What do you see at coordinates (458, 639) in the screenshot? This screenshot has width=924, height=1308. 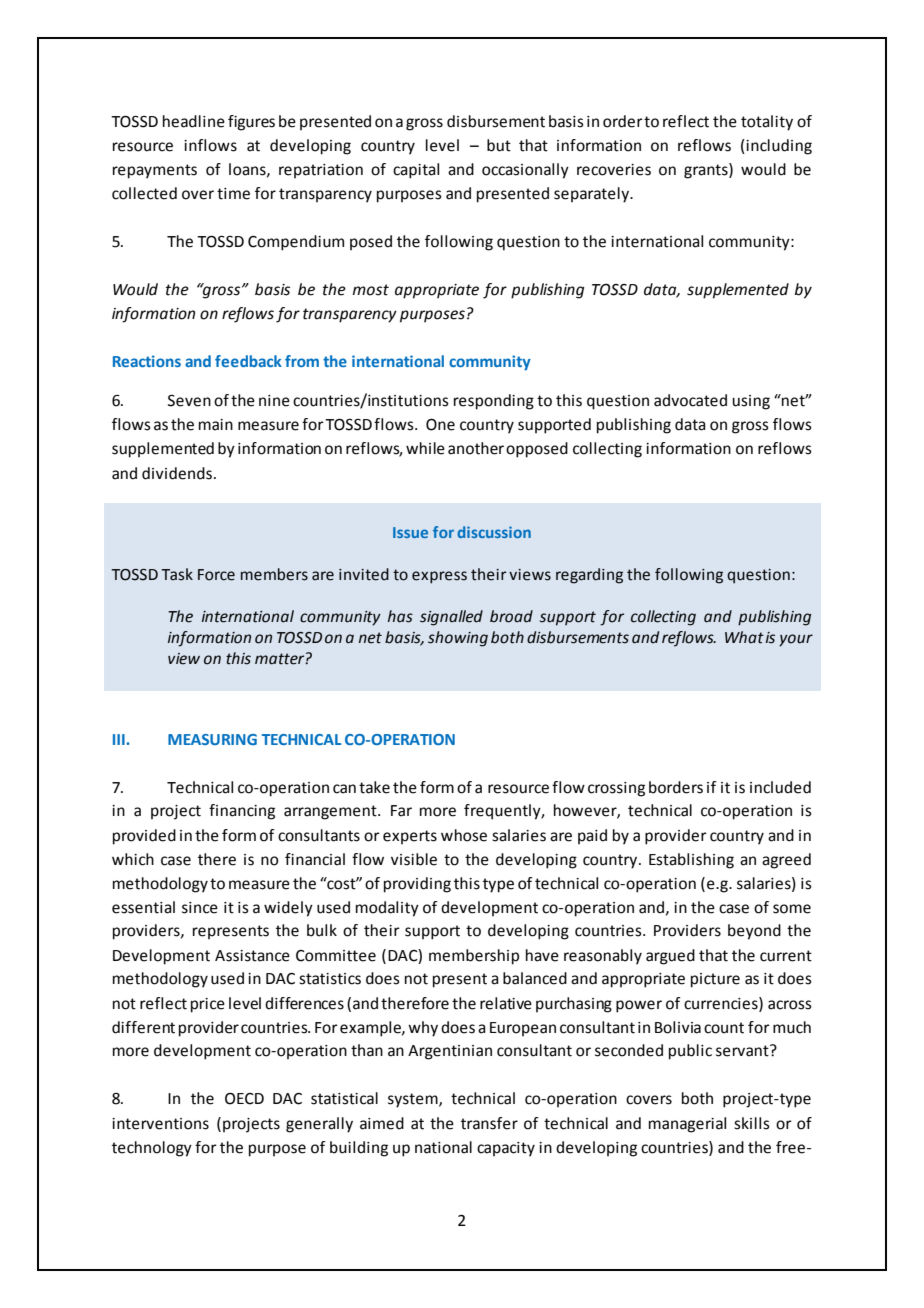 I see `showing` at bounding box center [458, 639].
